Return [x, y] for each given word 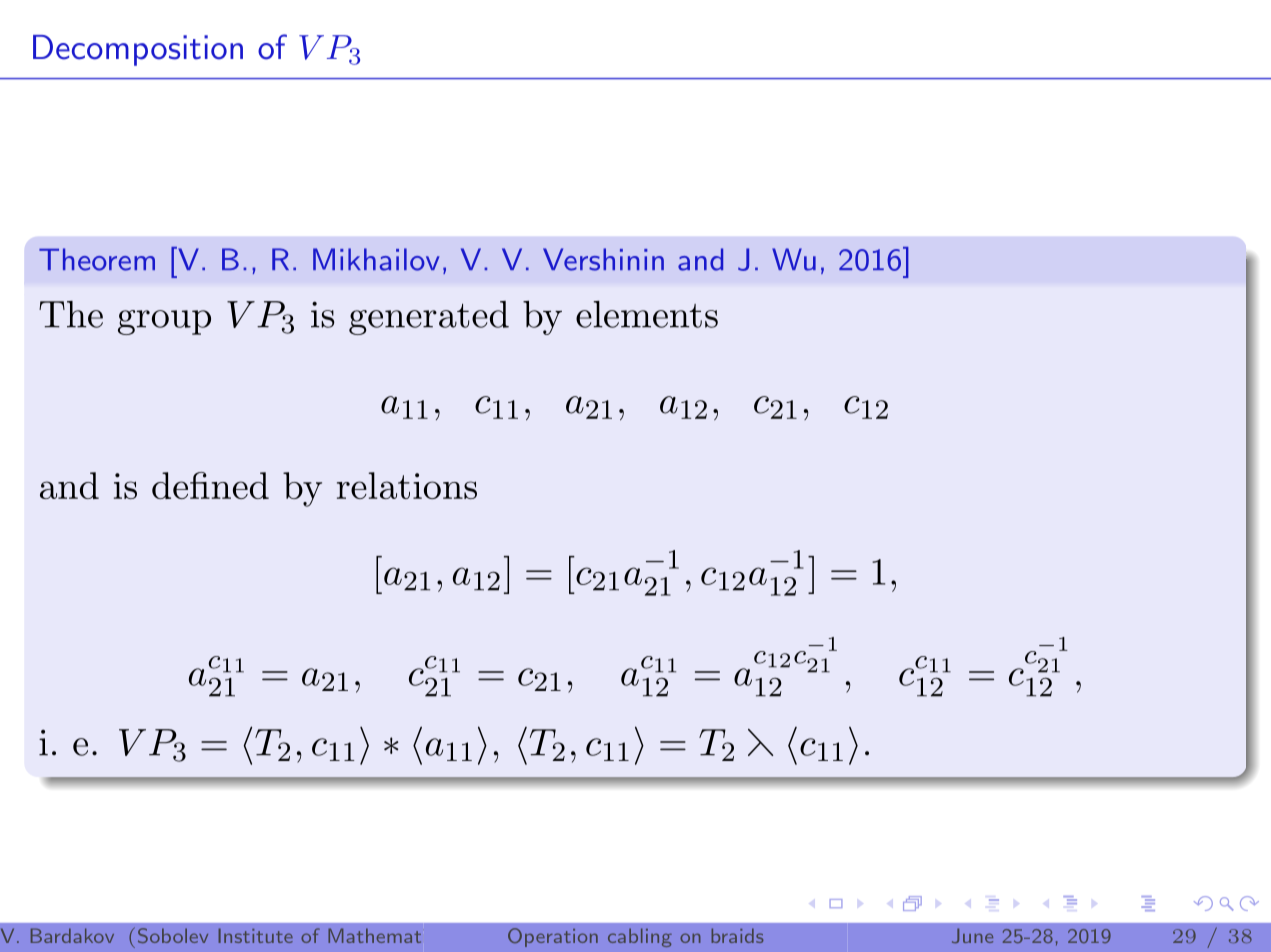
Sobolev [173, 935]
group [164, 322]
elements [647, 314]
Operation [553, 937]
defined [210, 485]
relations [407, 485]
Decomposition [138, 50]
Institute [255, 935]
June [972, 935]
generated [429, 318]
